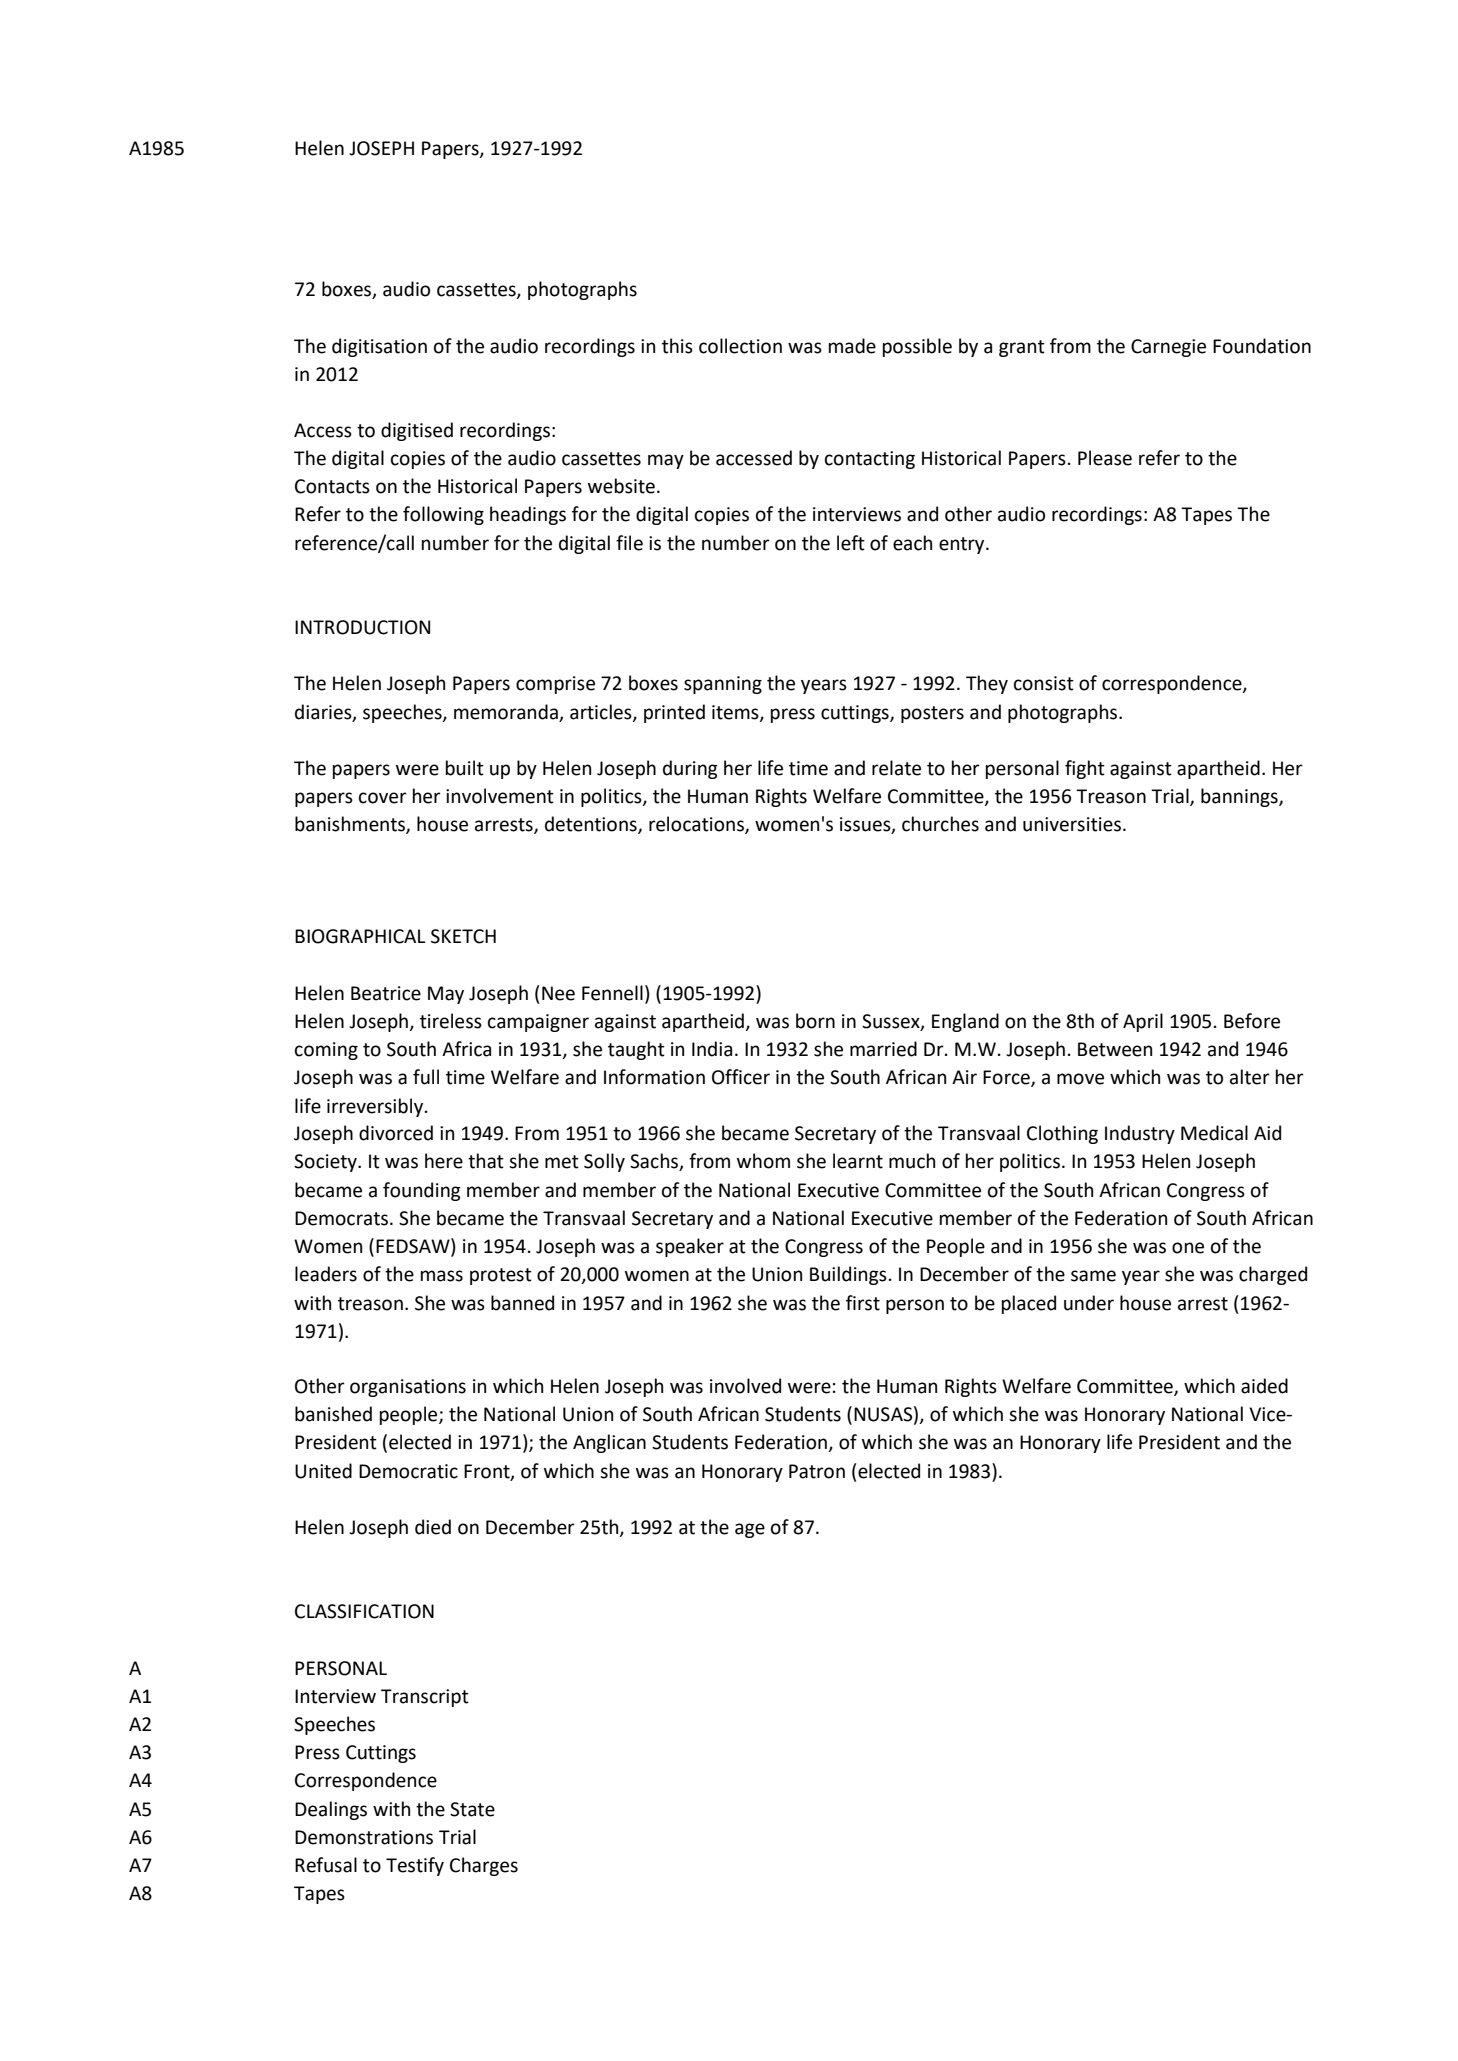  Describe the element at coordinates (408, 1388) in the page. I see `organisations` at that location.
